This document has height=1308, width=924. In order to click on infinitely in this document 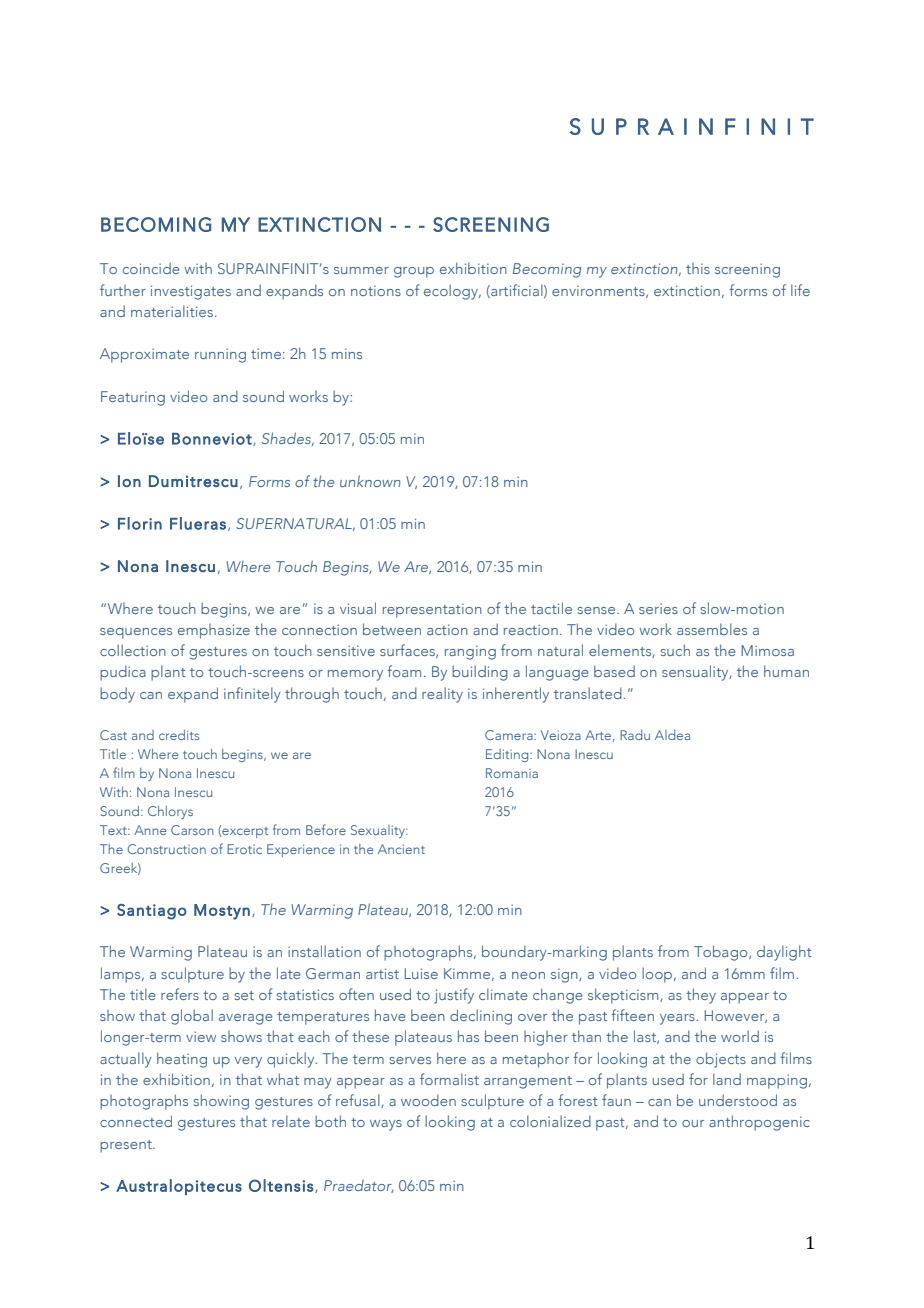, I will do `click(252, 695)`.
